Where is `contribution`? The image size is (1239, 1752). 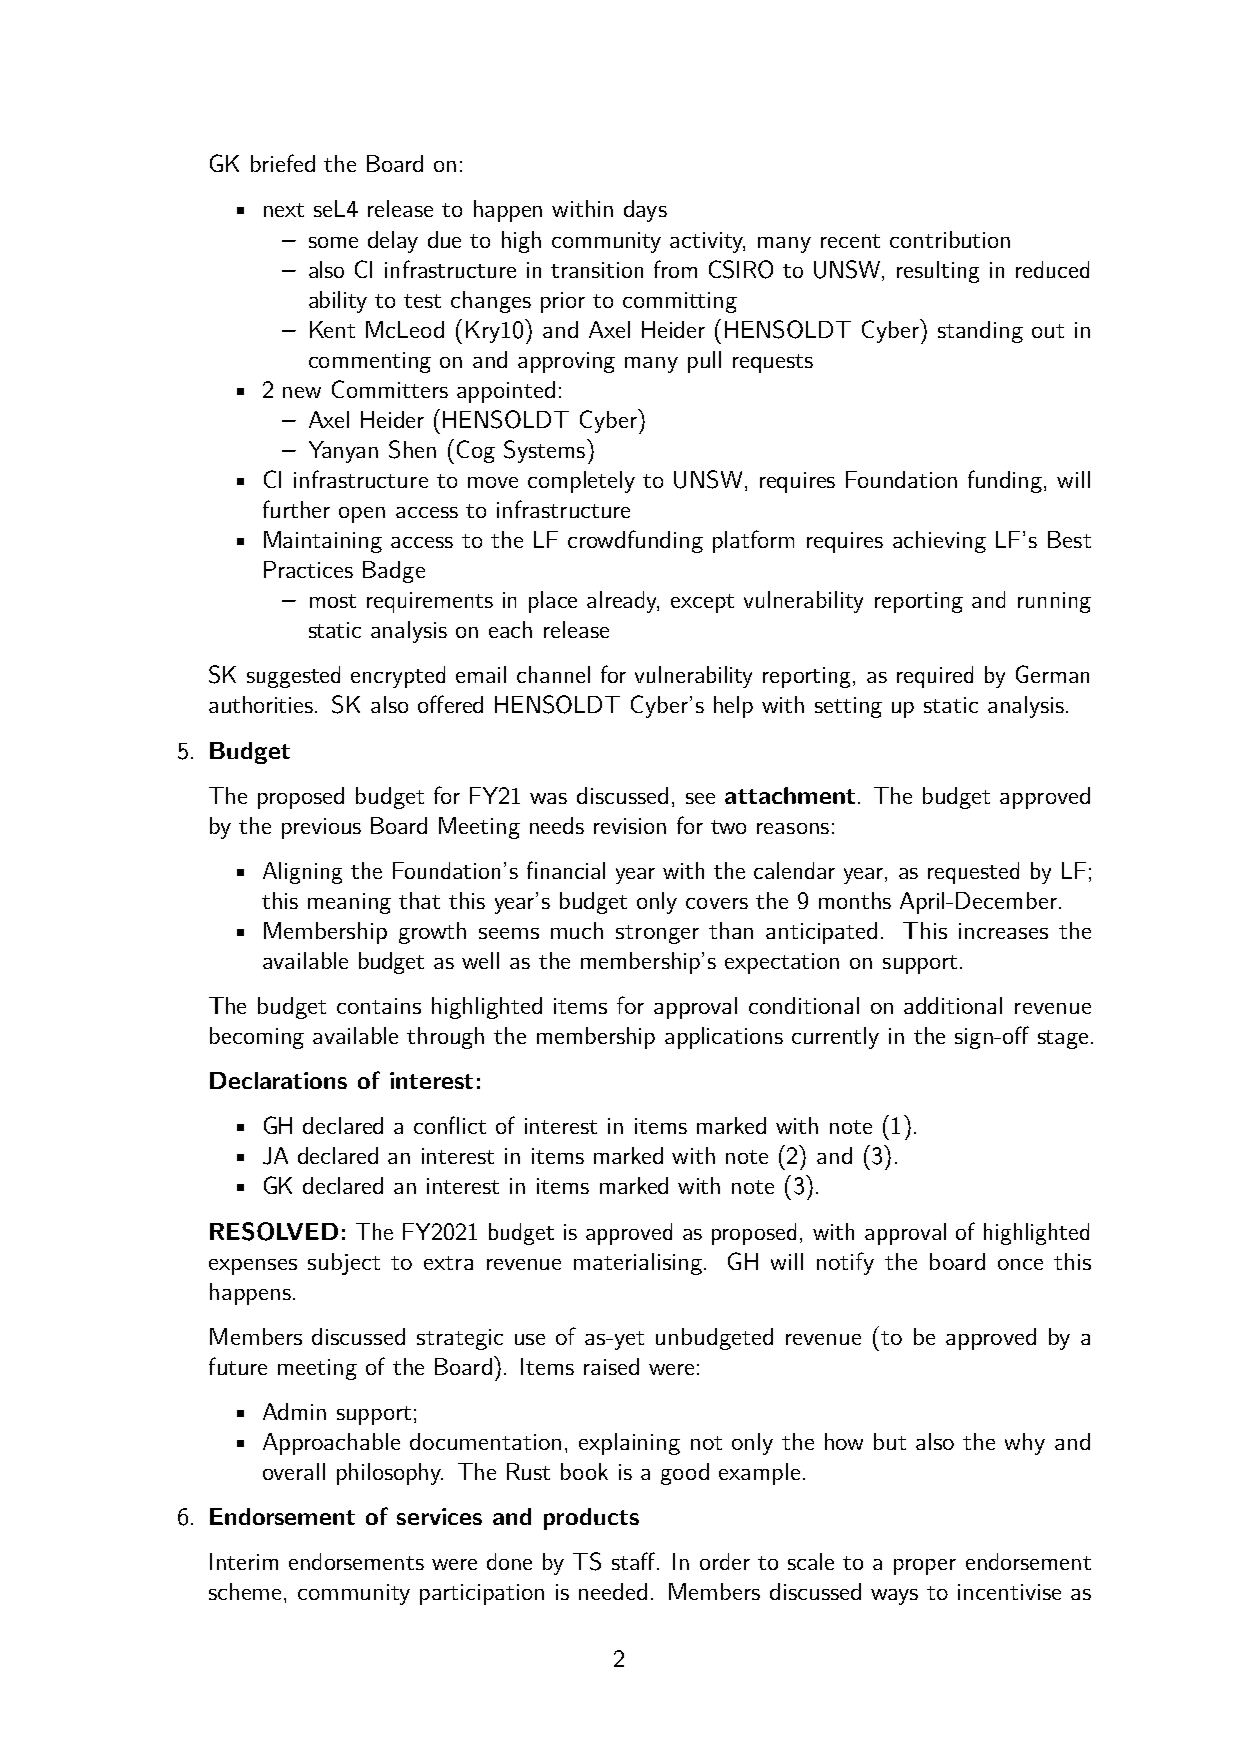 contribution is located at coordinates (950, 239).
